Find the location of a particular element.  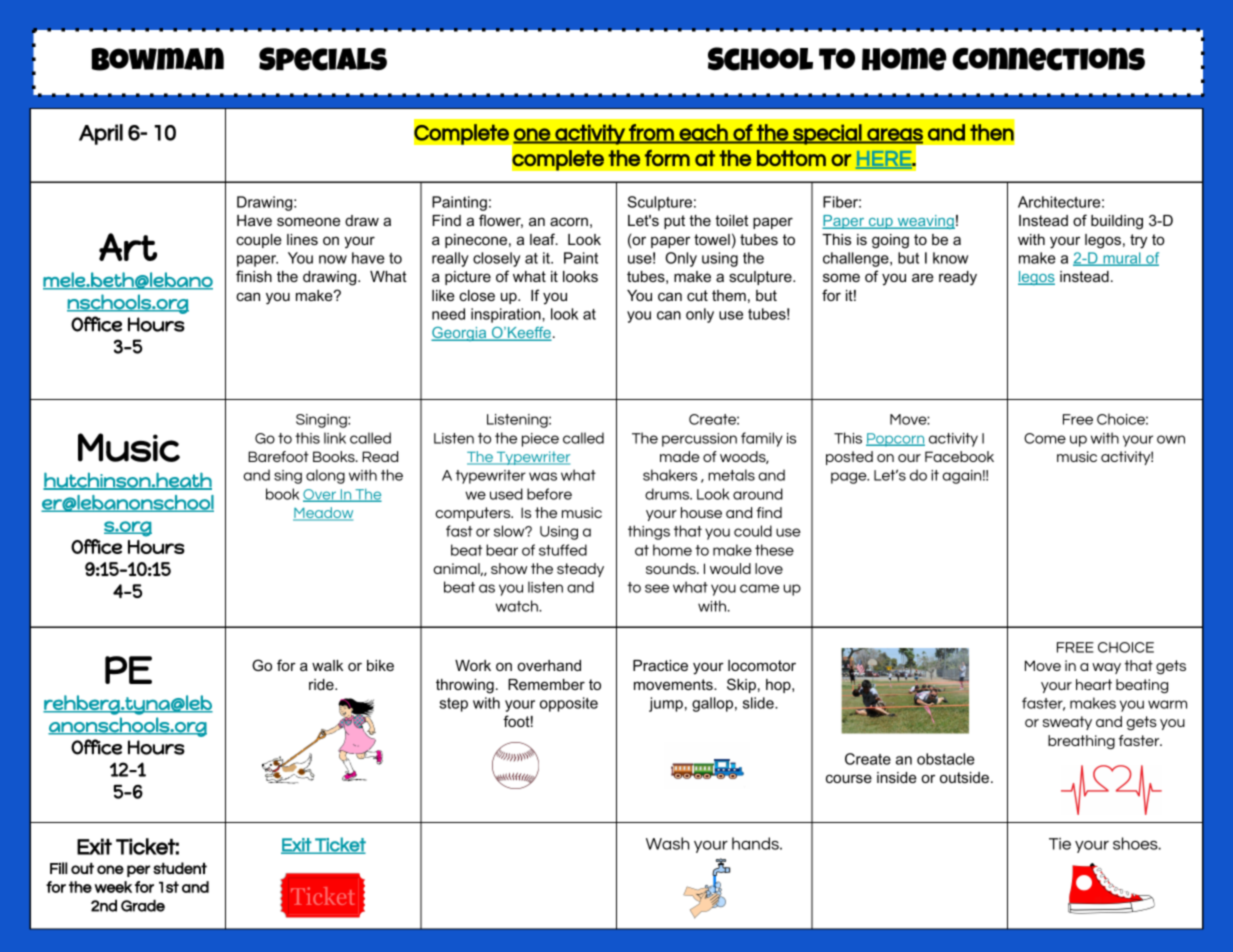

finish is located at coordinates (254, 276).
